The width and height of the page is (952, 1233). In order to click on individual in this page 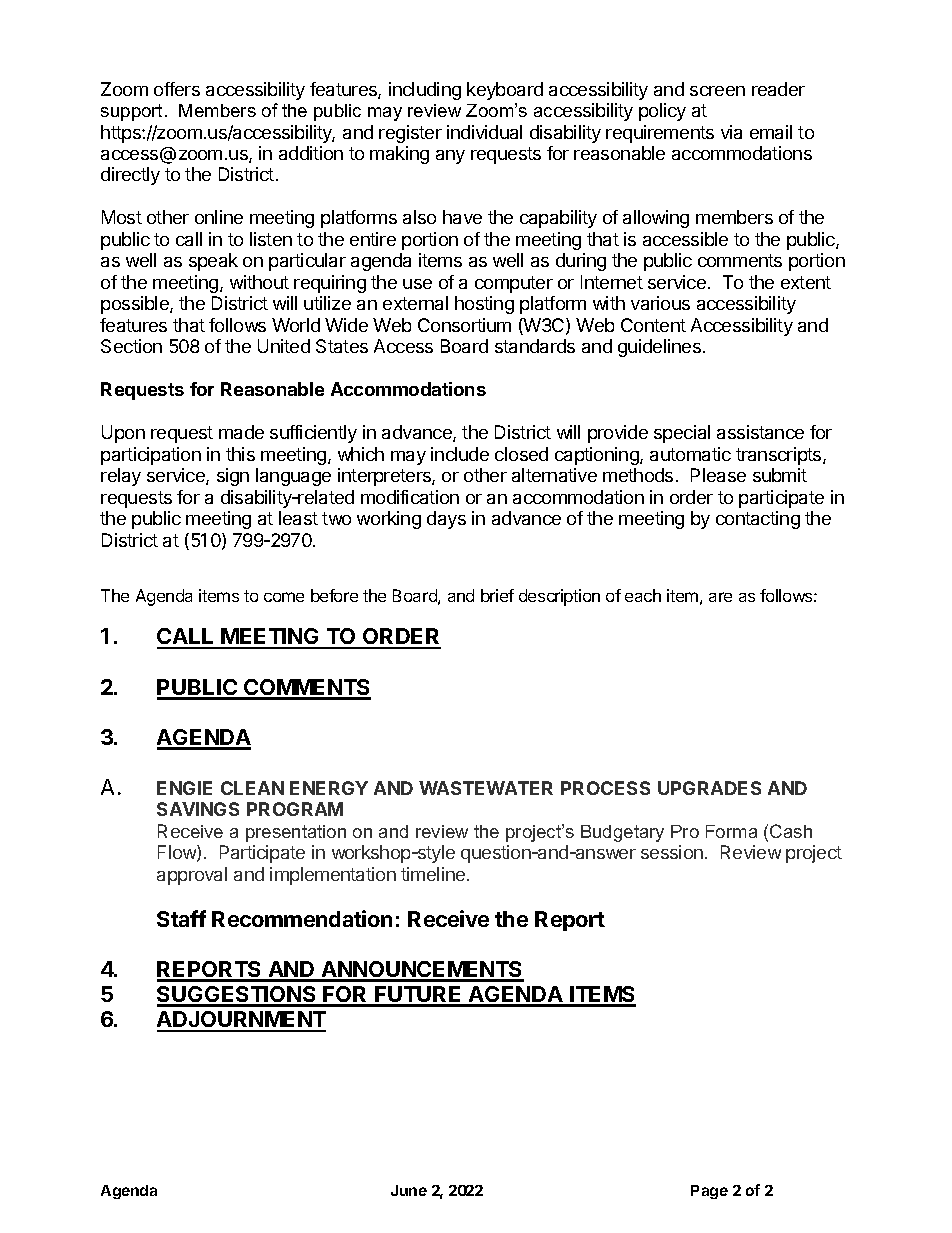, I will do `click(484, 132)`.
